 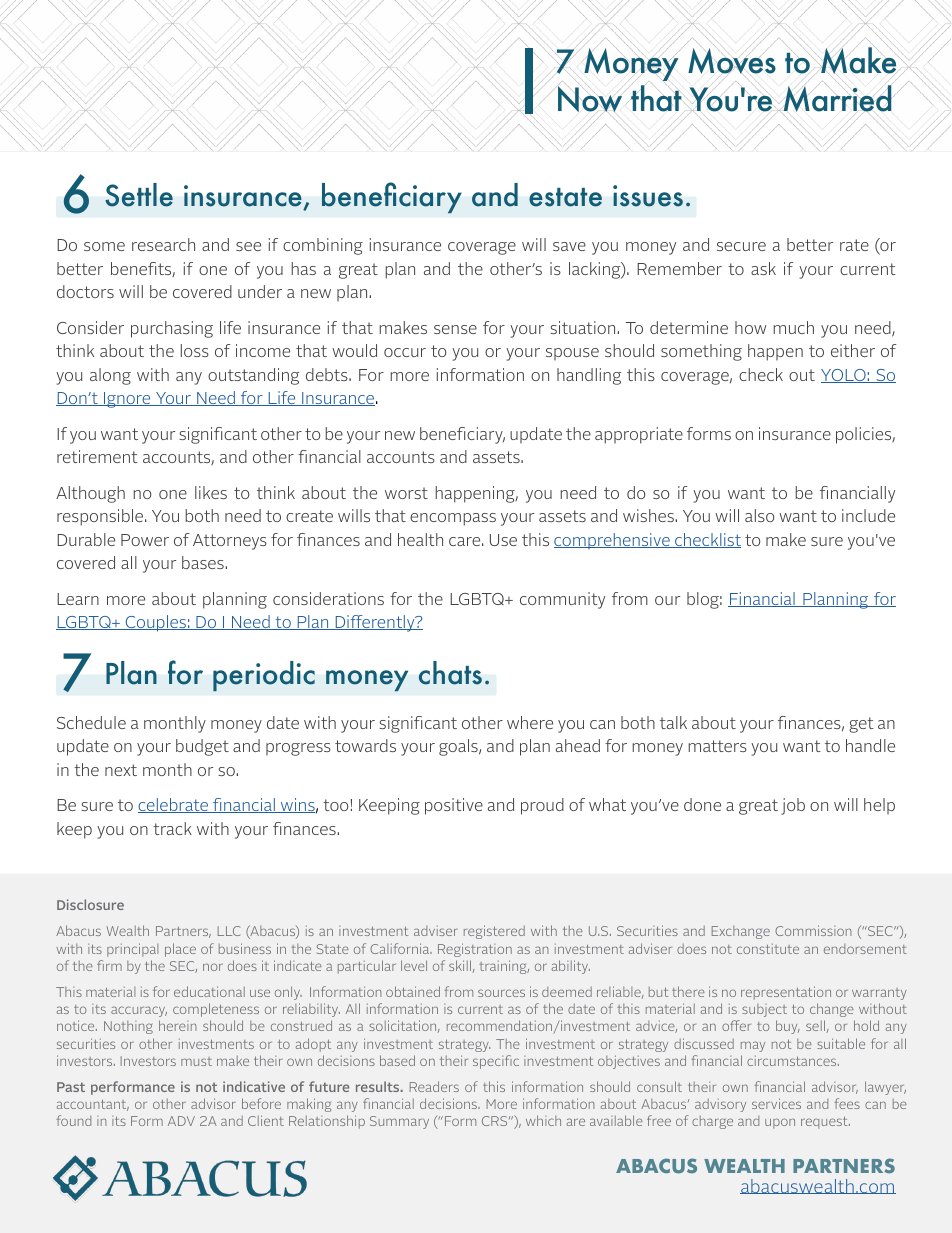 What do you see at coordinates (434, 1086) in the document?
I see `Readers` at bounding box center [434, 1086].
